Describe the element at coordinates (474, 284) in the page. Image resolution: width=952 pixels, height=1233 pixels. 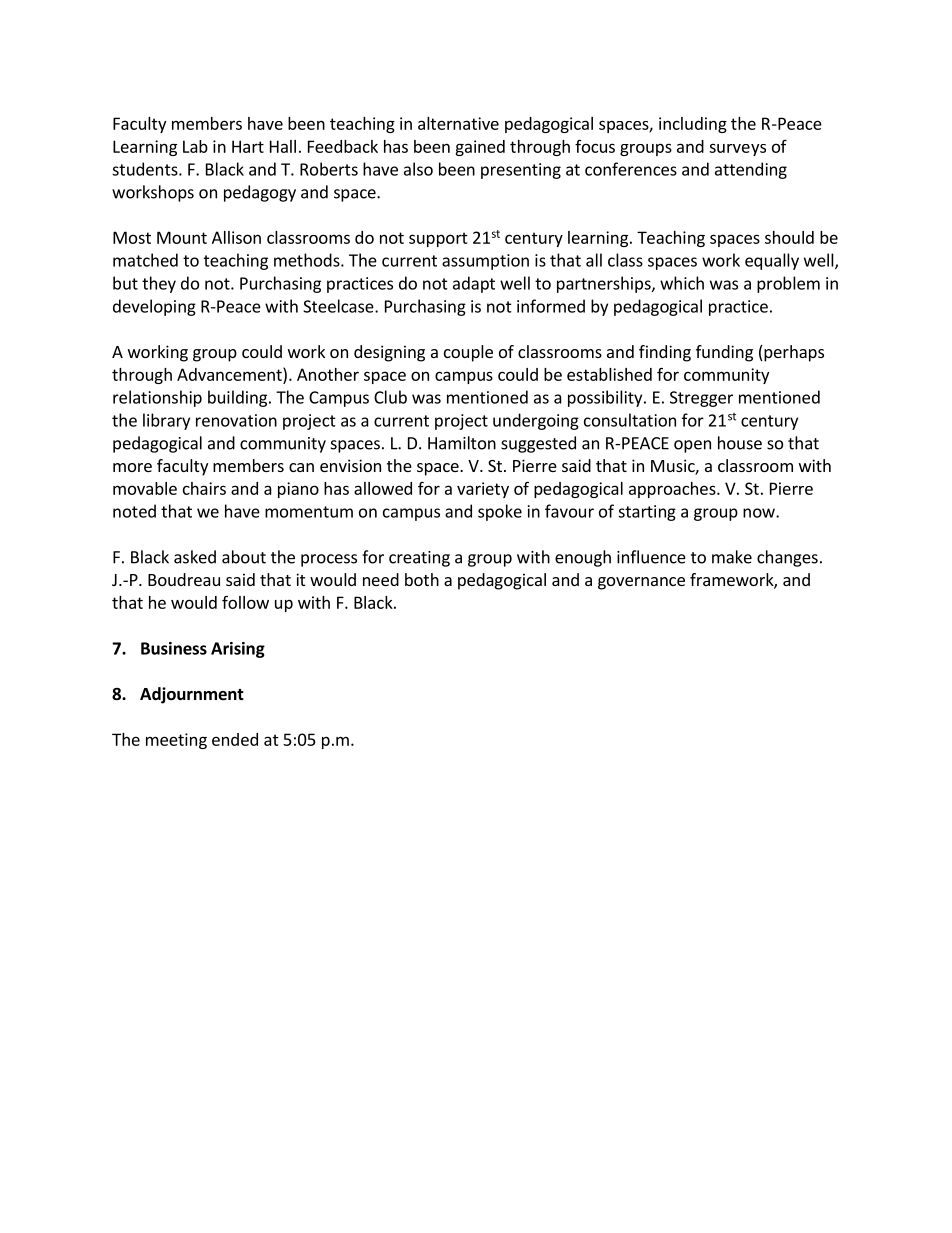
I see `adapt` at that location.
